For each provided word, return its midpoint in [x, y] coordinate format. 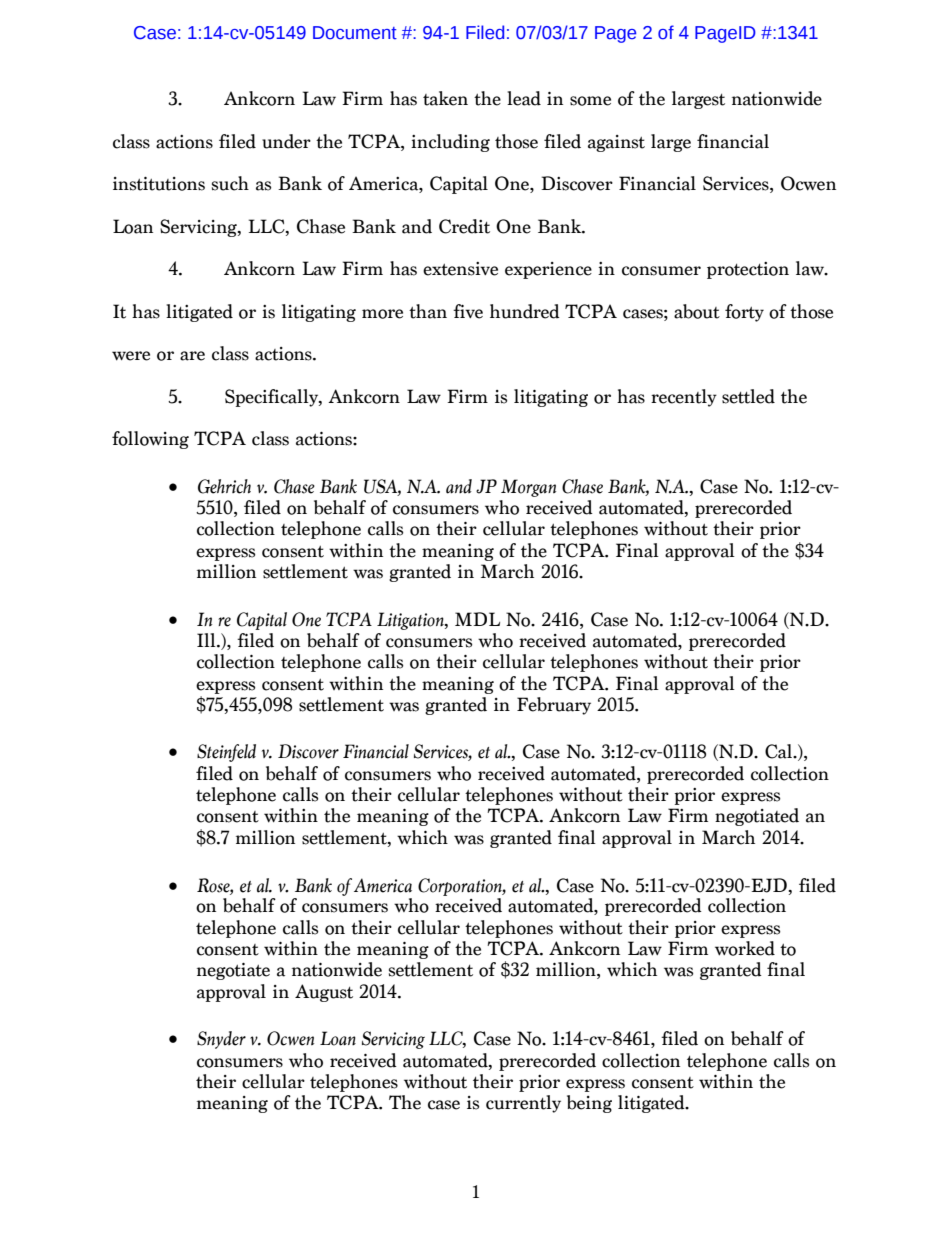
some [590, 101]
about [697, 311]
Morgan [528, 488]
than [428, 311]
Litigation [411, 621]
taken [445, 98]
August [324, 993]
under [286, 141]
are [192, 356]
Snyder [221, 1040]
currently [523, 1104]
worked [745, 948]
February [554, 706]
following [150, 440]
